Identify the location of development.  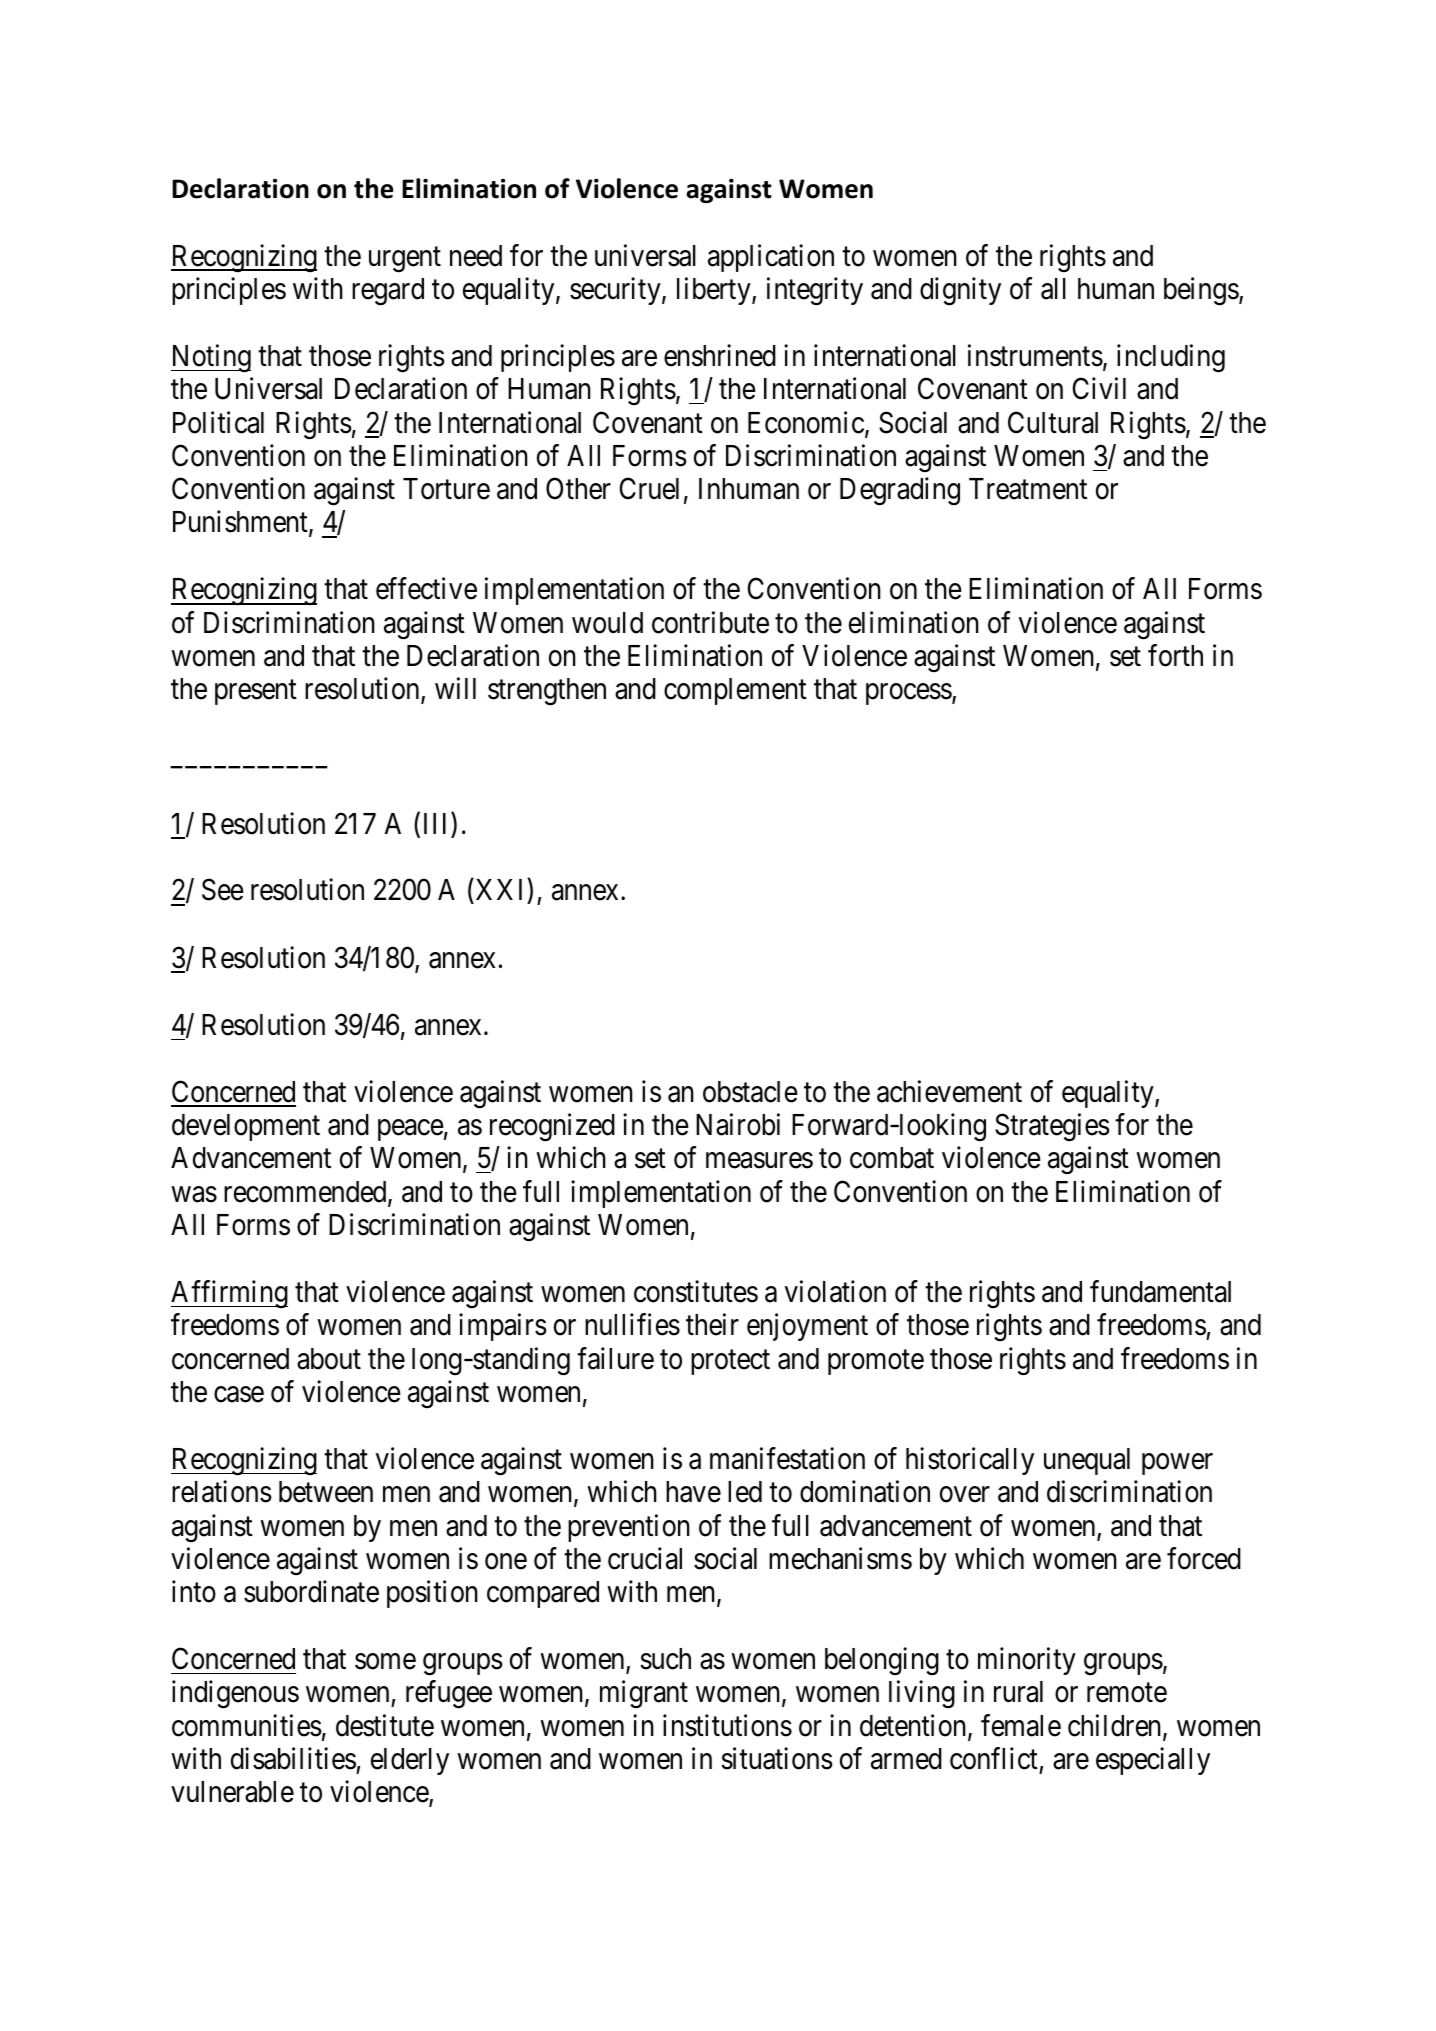
(246, 1127).
